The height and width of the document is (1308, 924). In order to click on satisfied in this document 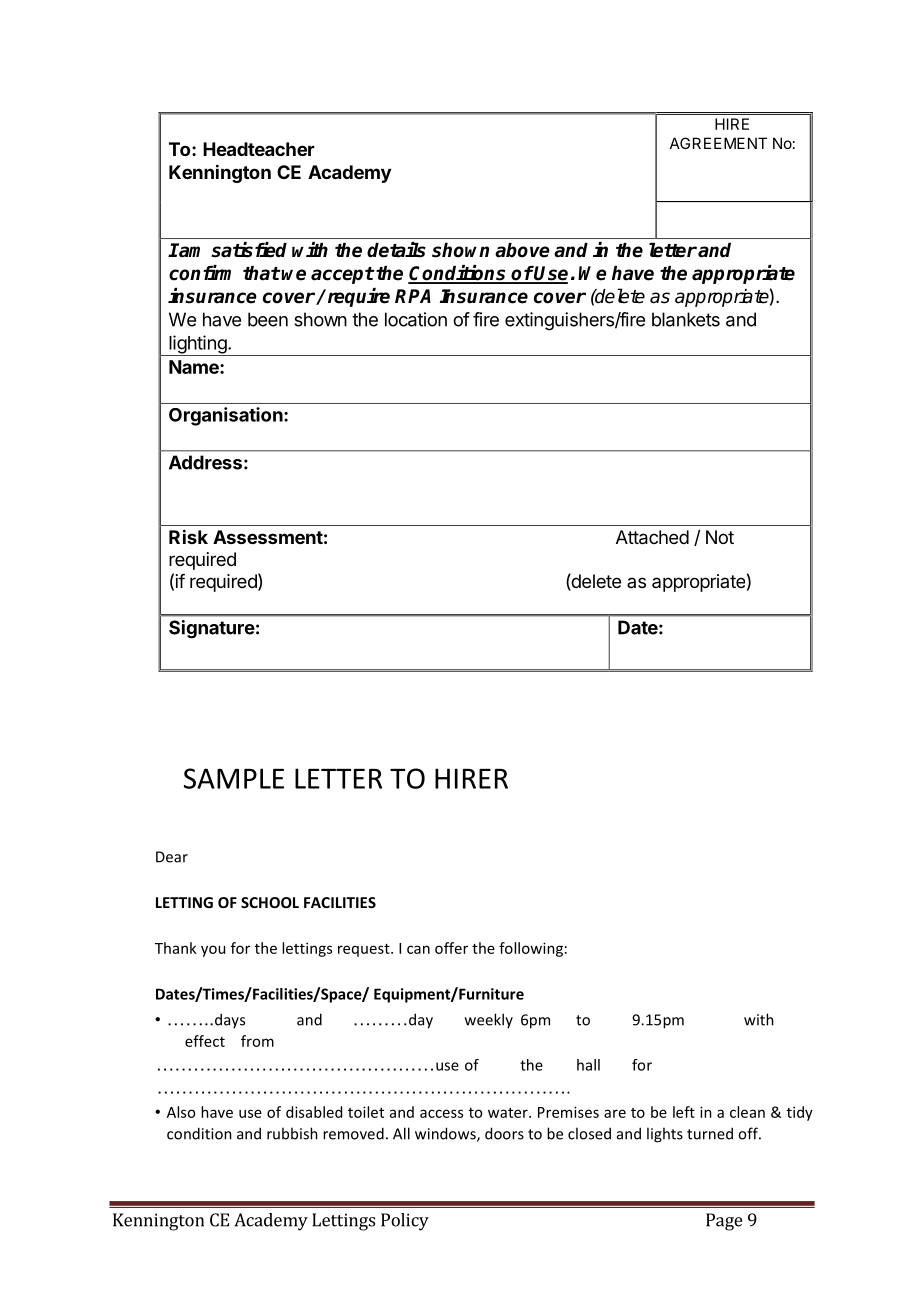, I will do `click(249, 250)`.
